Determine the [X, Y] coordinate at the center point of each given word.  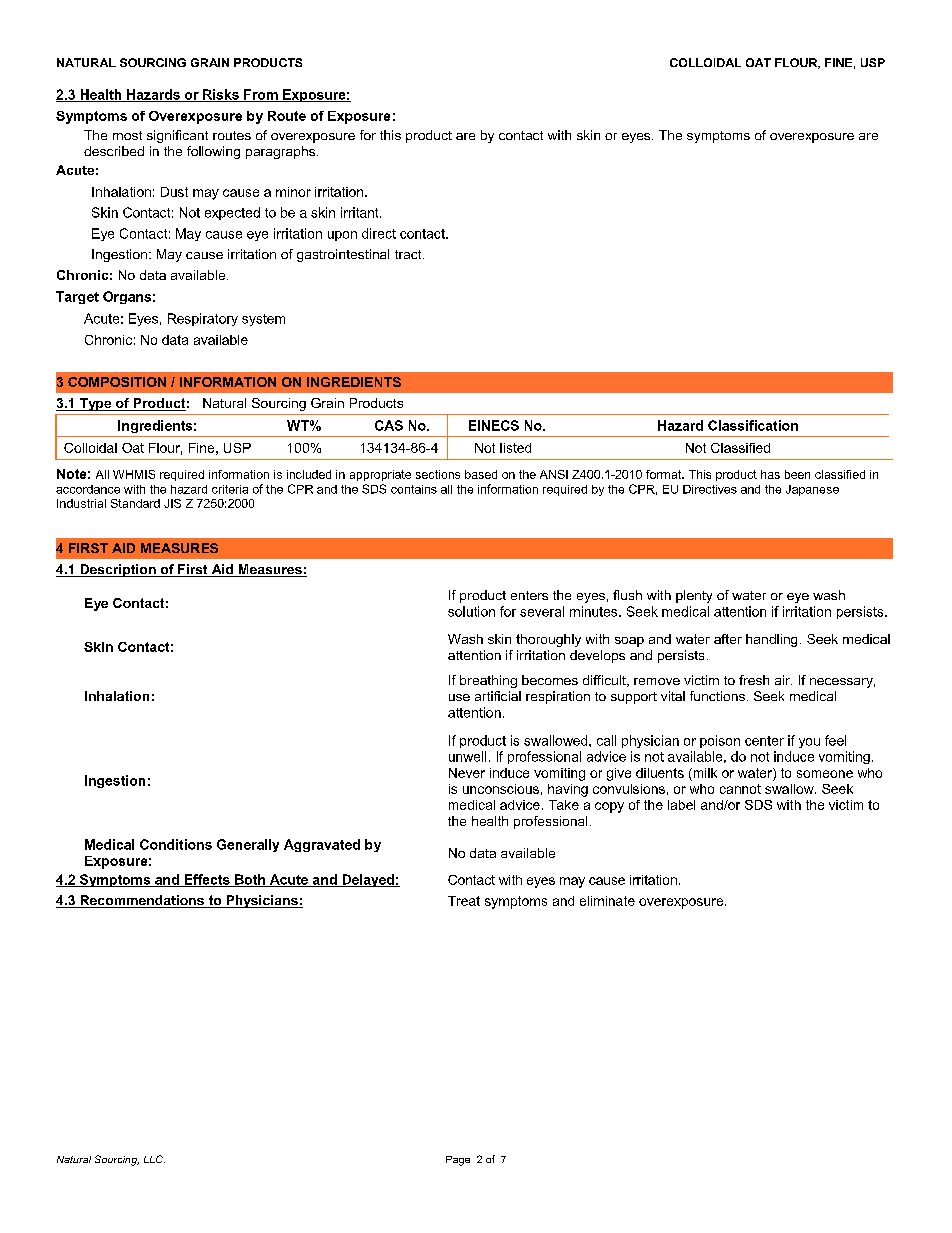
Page [458, 1161]
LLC [154, 1159]
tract [409, 254]
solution [471, 611]
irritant [361, 212]
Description [118, 570]
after [728, 639]
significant [177, 136]
